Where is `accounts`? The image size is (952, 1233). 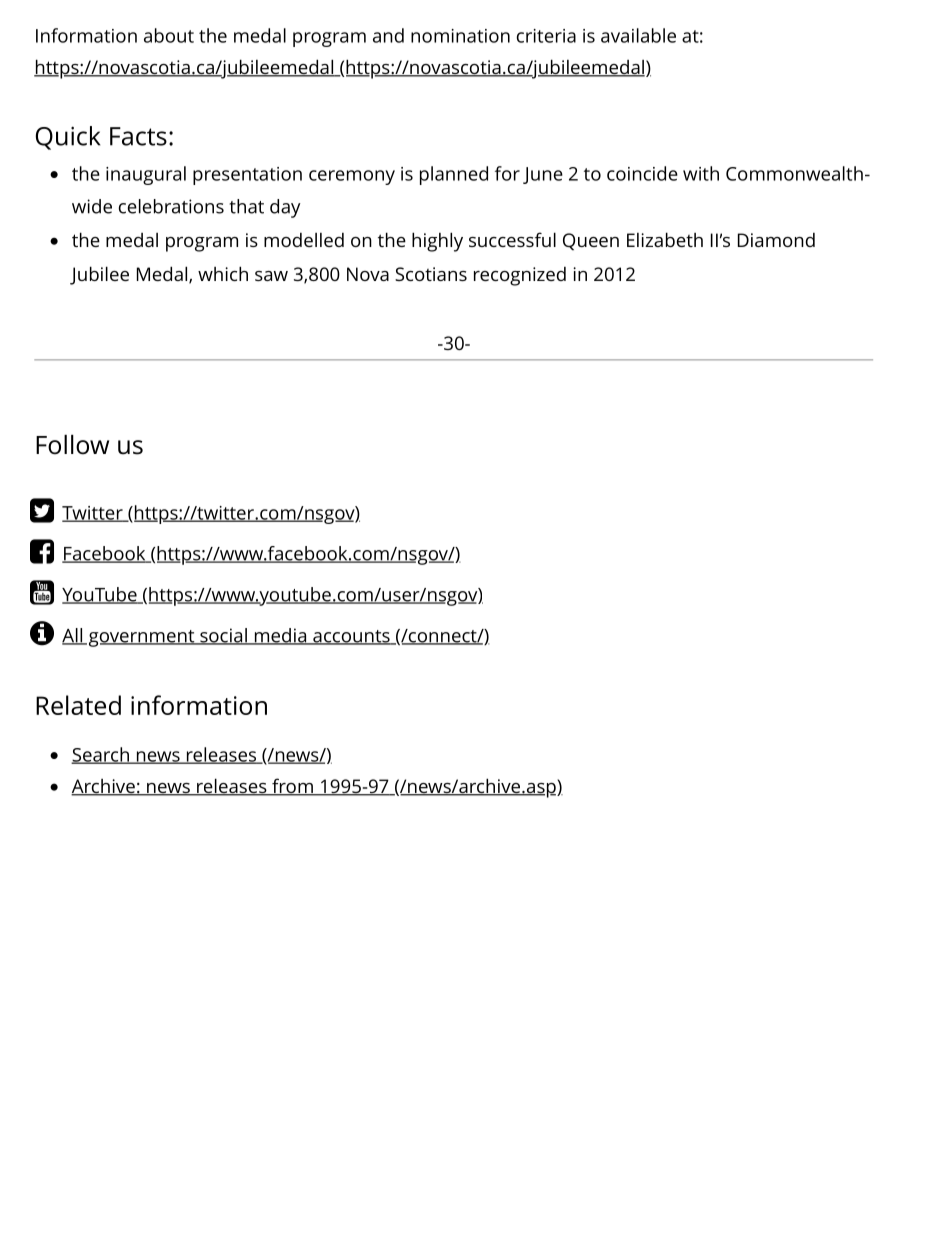
accounts is located at coordinates (351, 637).
